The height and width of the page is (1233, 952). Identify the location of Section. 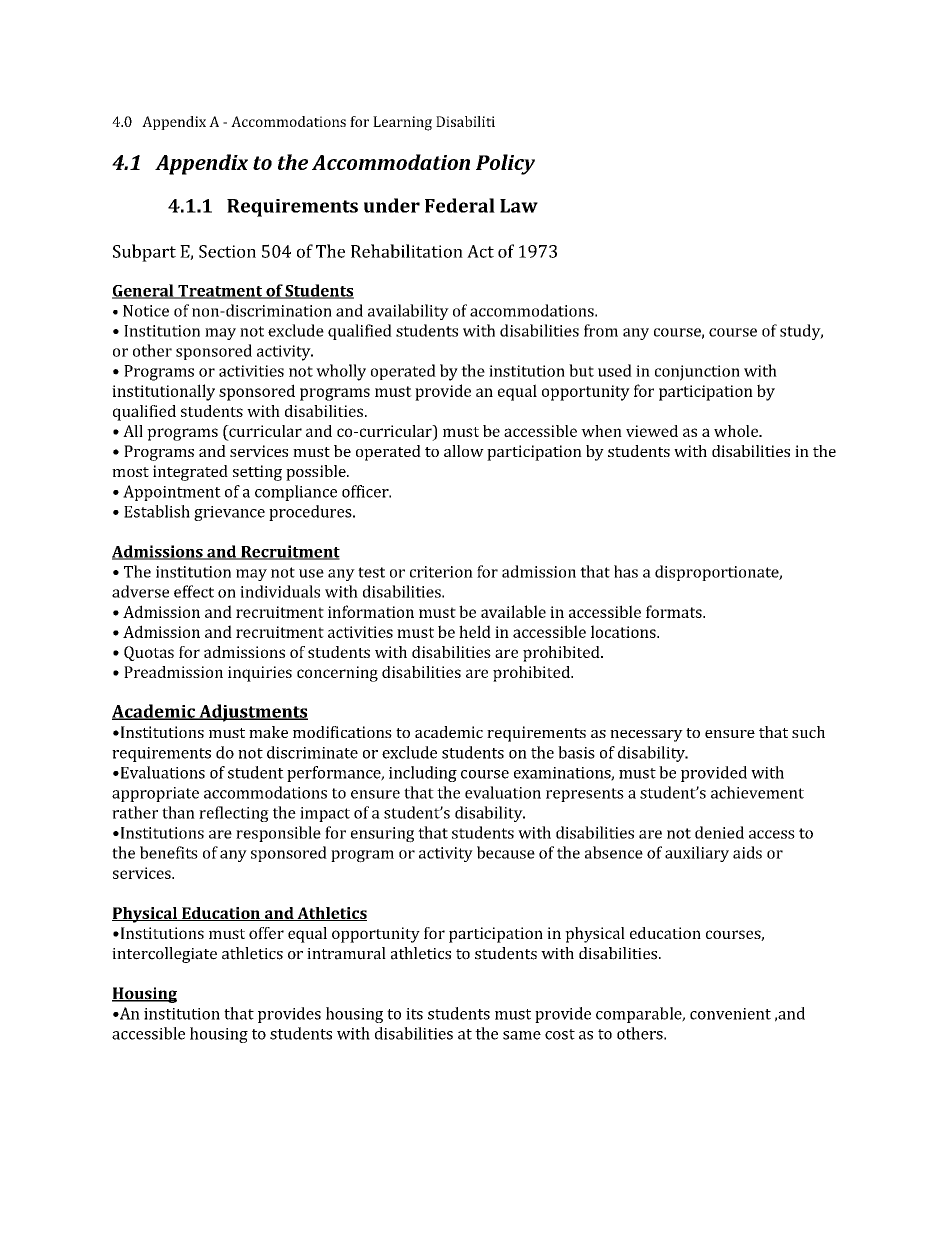
(227, 251).
